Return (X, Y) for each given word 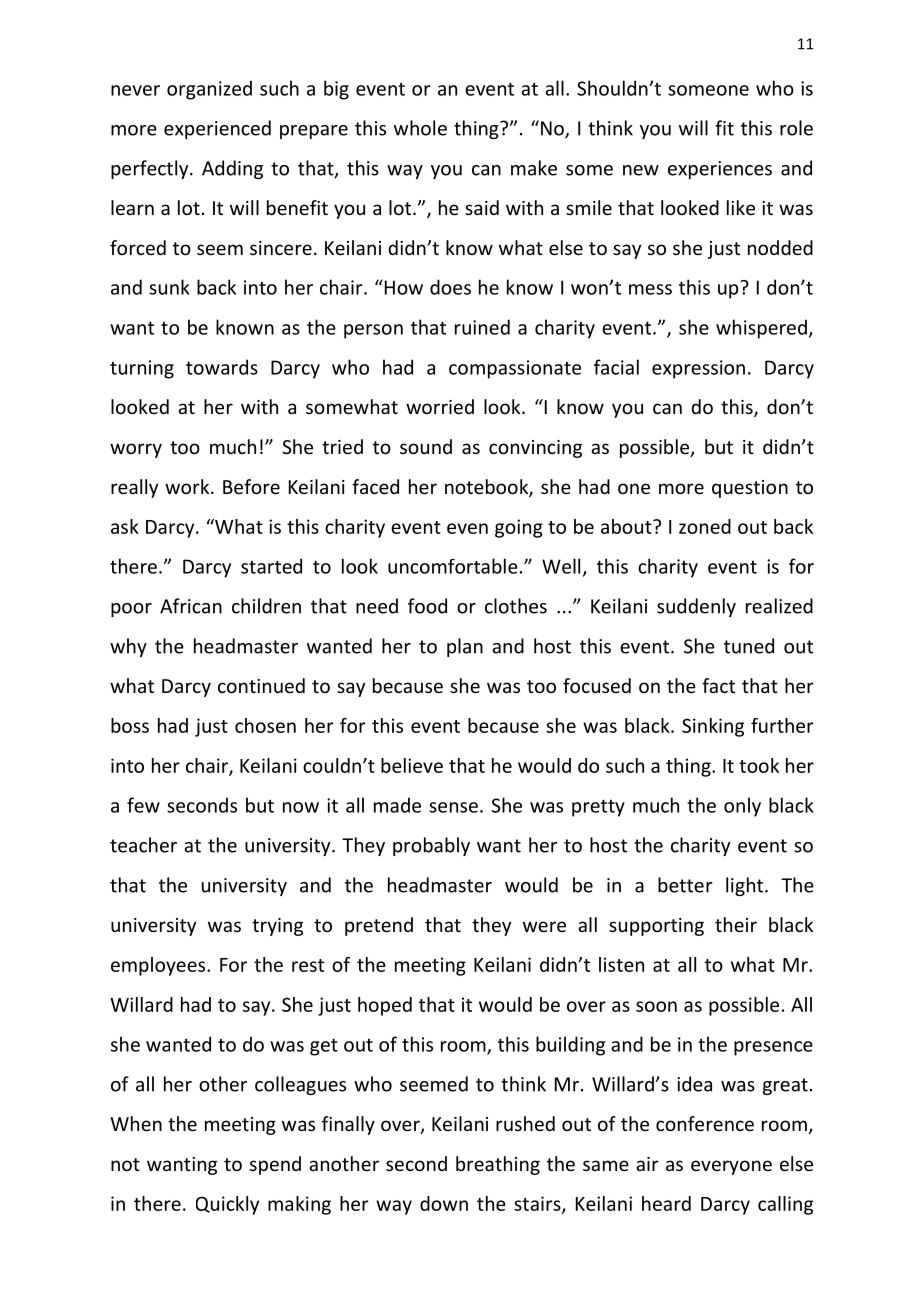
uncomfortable (453, 566)
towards (222, 367)
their (736, 924)
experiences (720, 170)
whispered (761, 329)
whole (420, 128)
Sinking (713, 727)
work (188, 486)
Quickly (227, 1205)
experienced (217, 129)
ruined (482, 327)
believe (412, 765)
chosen (265, 725)
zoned (705, 526)
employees (159, 966)
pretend (379, 926)
